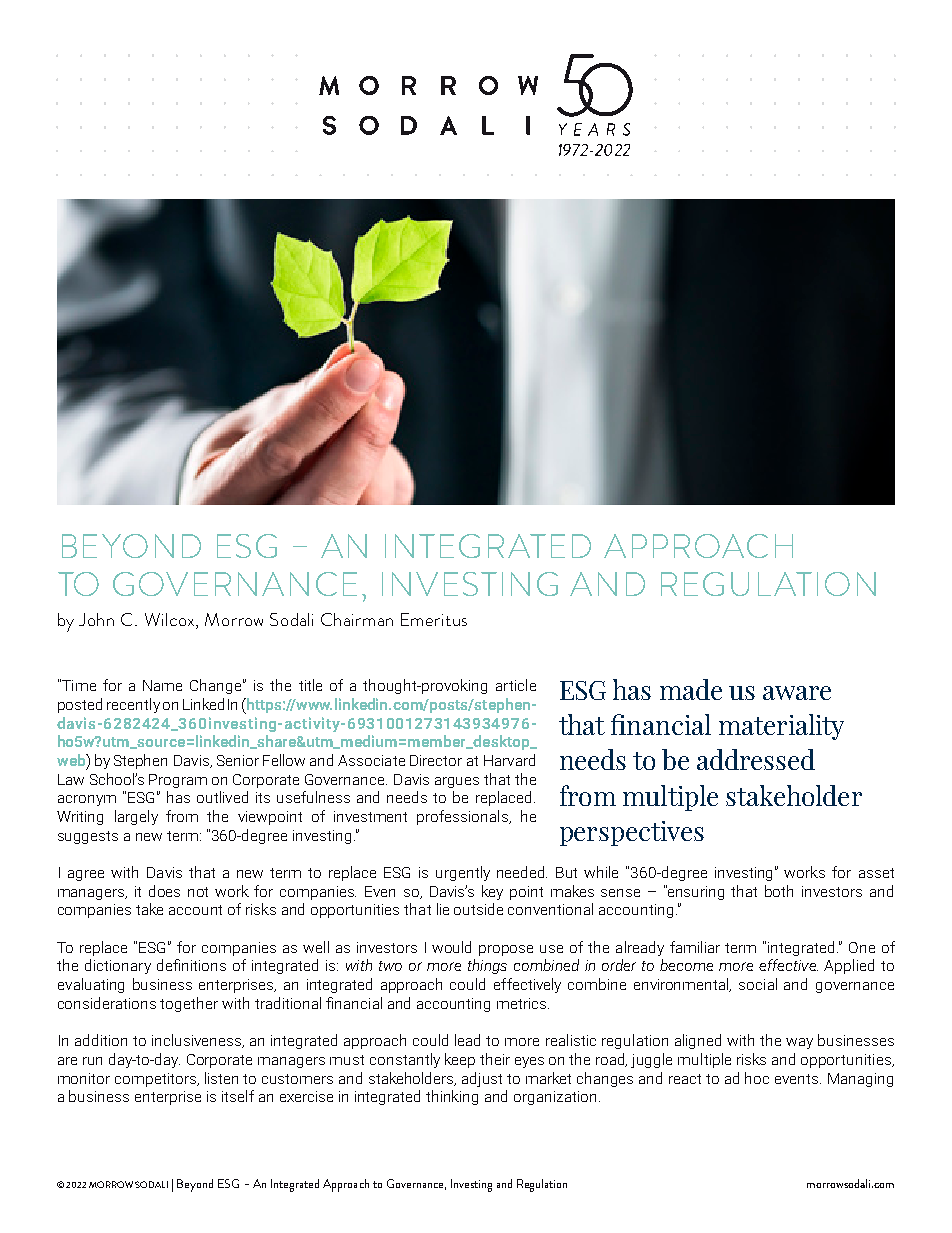 The image size is (952, 1233). I want to click on asset, so click(876, 873).
